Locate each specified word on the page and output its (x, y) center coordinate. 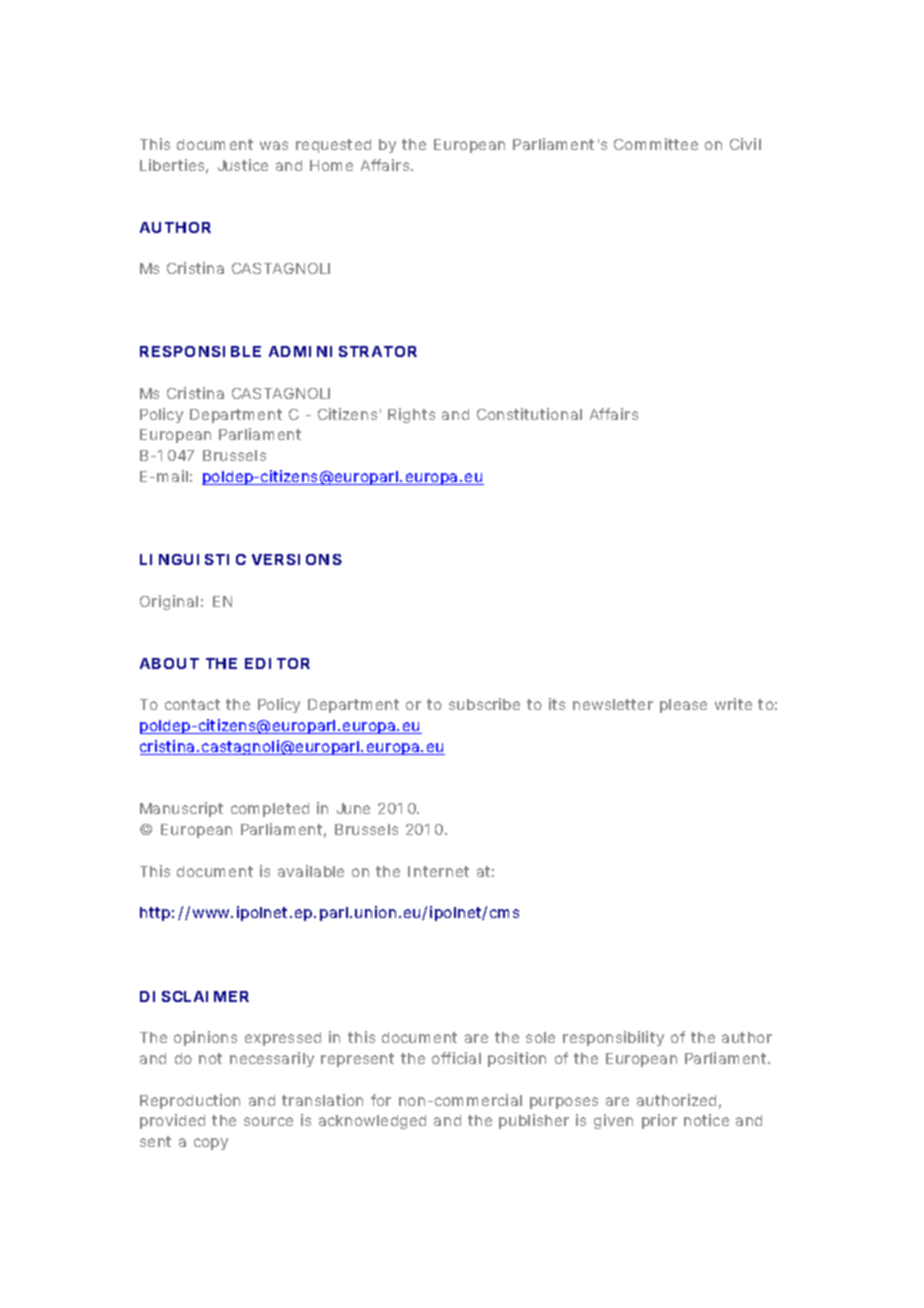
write (733, 704)
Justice (243, 165)
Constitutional (529, 414)
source (268, 1121)
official (456, 1058)
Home (331, 165)
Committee (656, 144)
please (683, 706)
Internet (438, 871)
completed (270, 810)
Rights (411, 415)
